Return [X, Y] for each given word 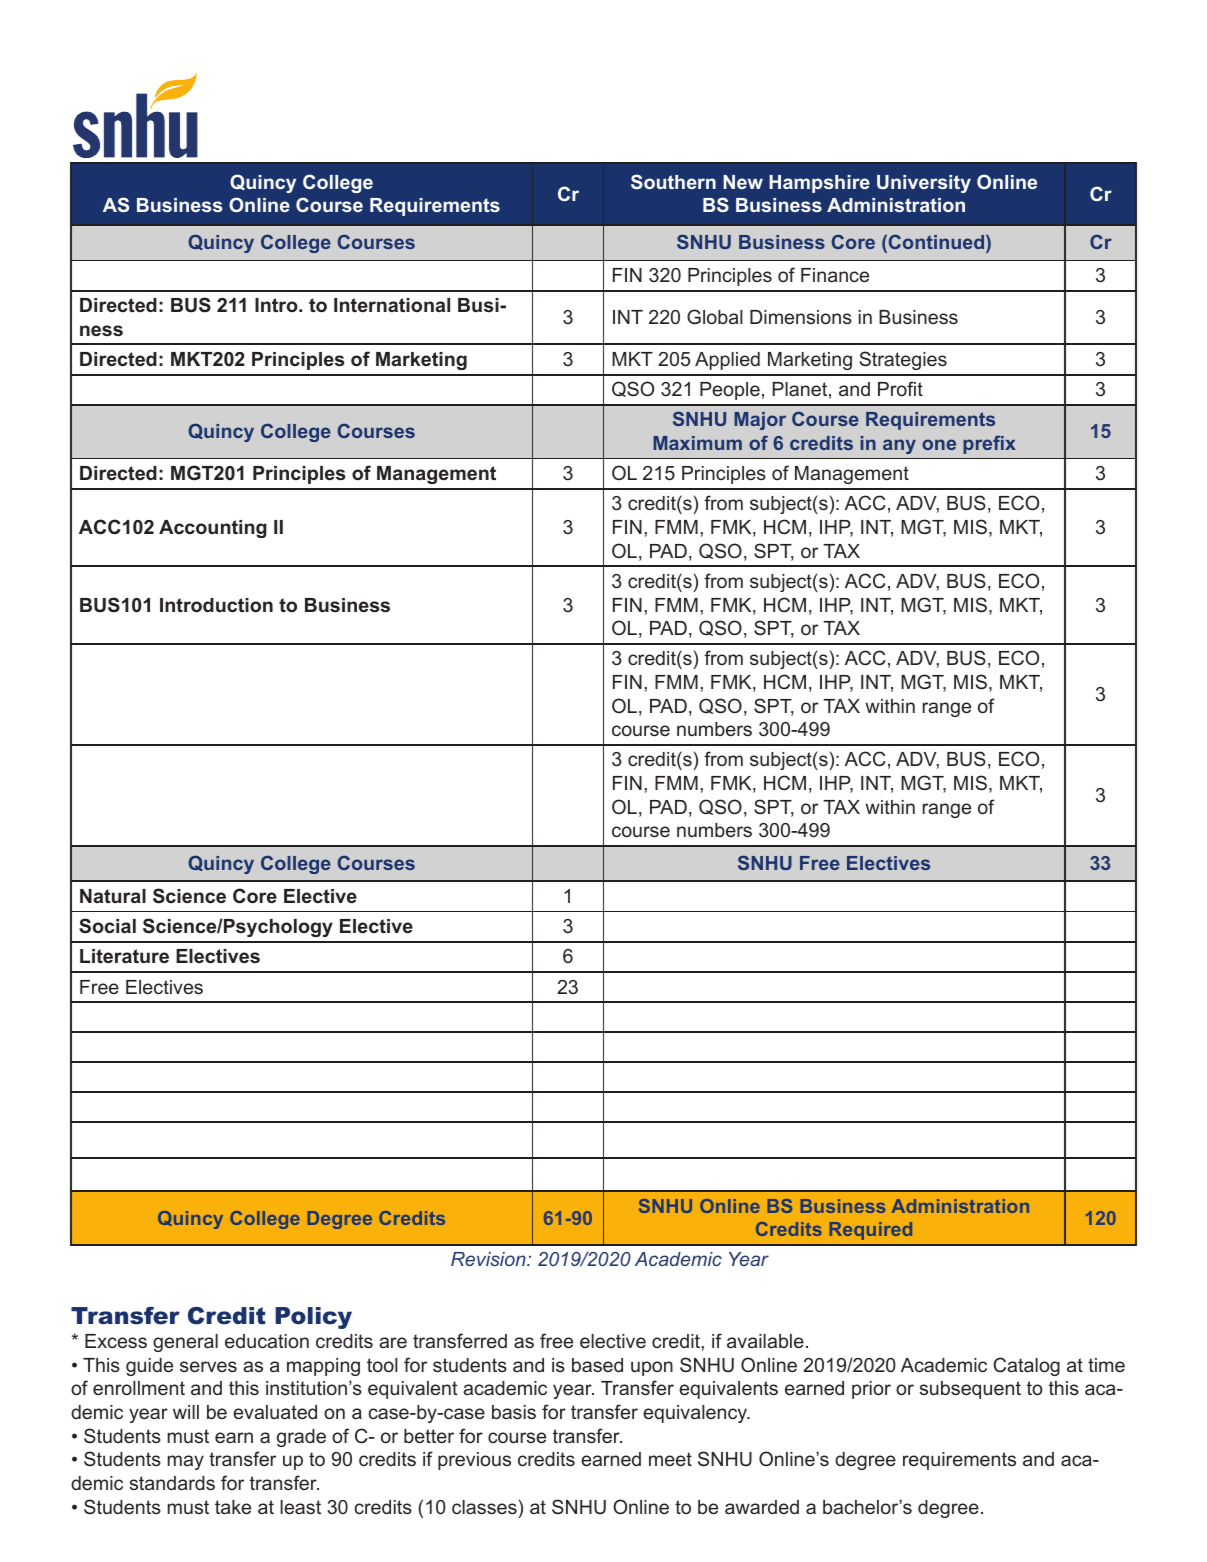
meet [670, 1459]
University [924, 184]
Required [871, 1231]
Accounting [213, 529]
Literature [124, 956]
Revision [489, 1259]
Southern [673, 181]
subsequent [970, 1390]
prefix [989, 445]
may [186, 1462]
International [392, 305]
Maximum [697, 443]
